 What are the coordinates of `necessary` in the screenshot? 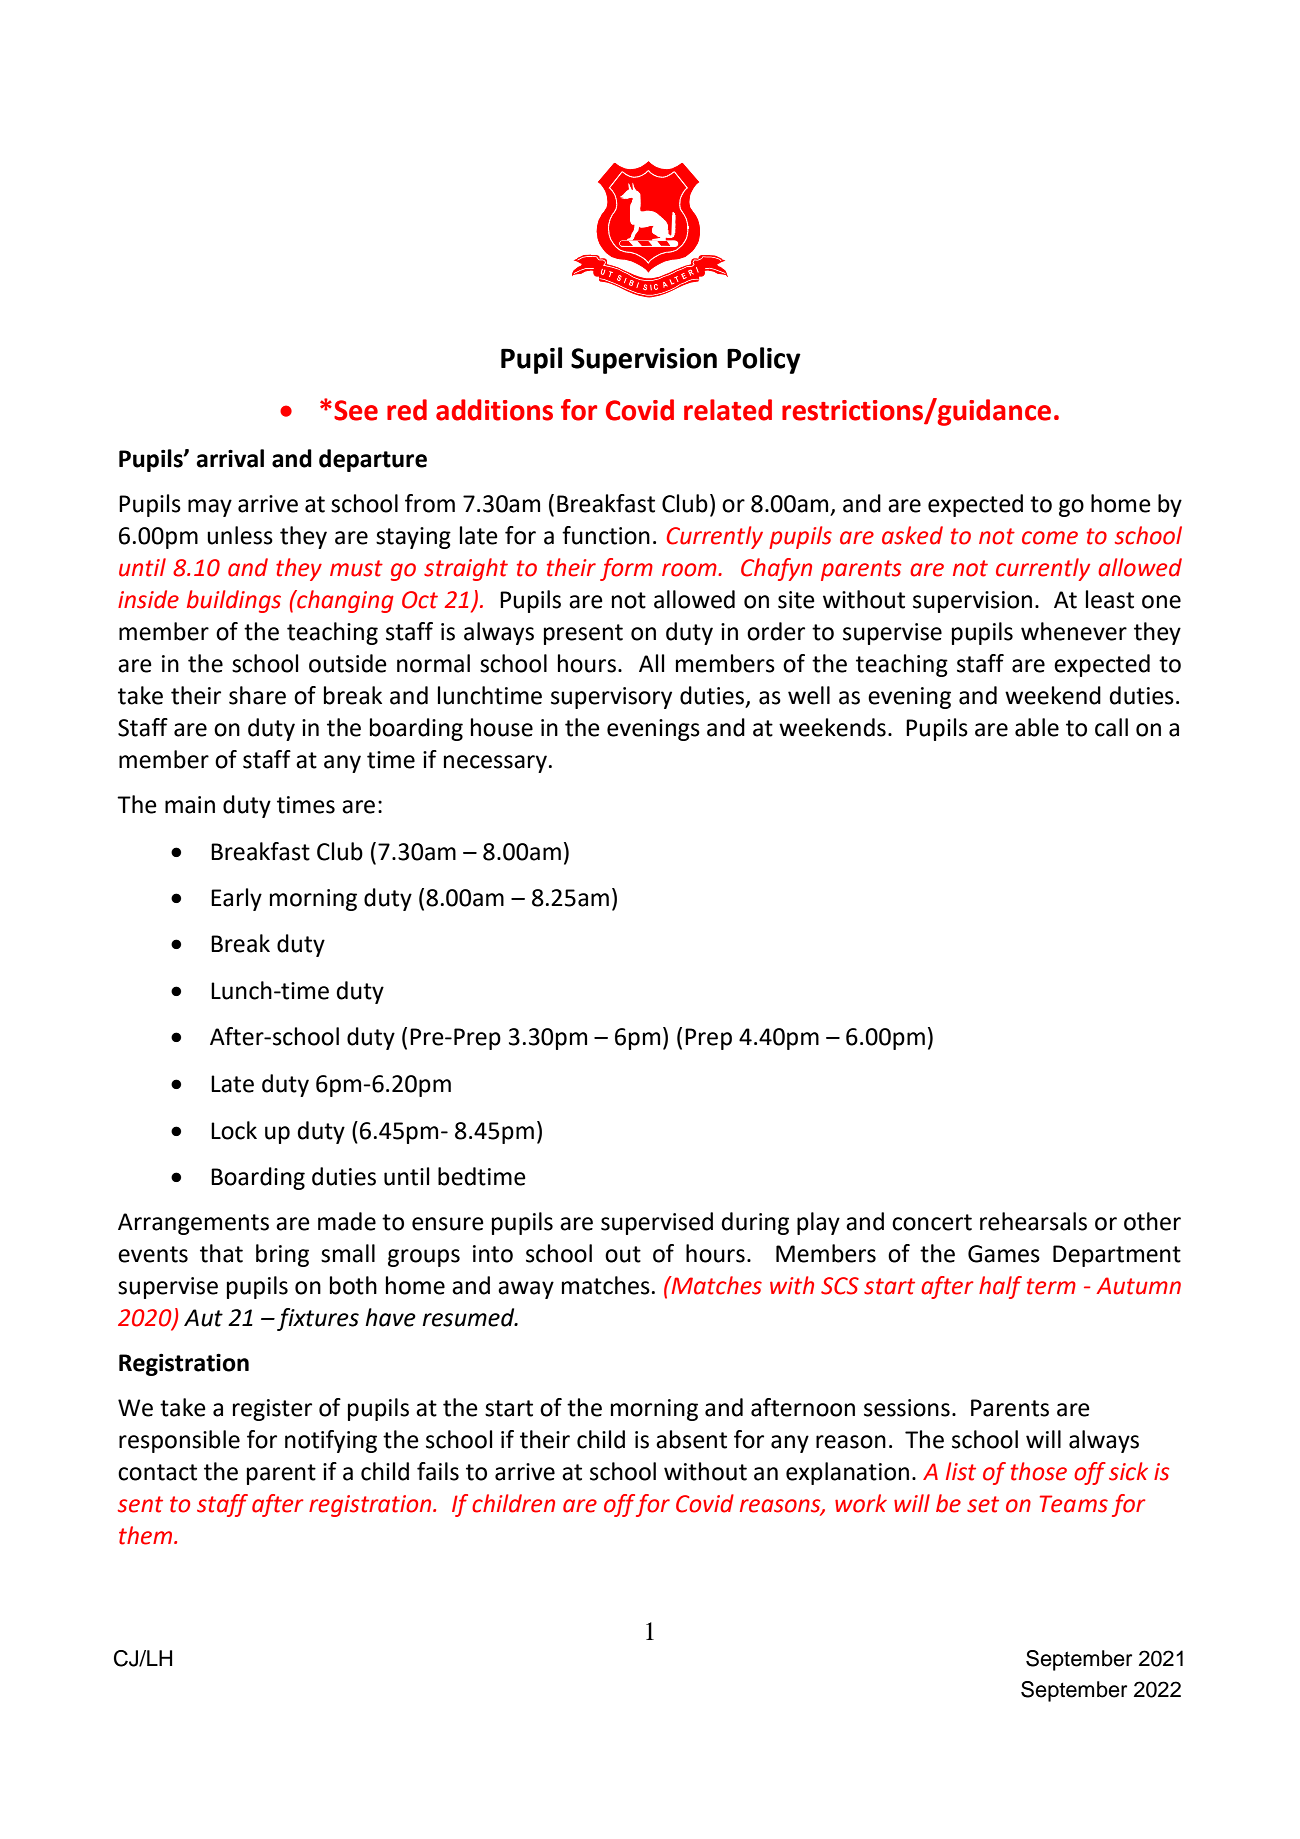 It's located at (495, 764).
